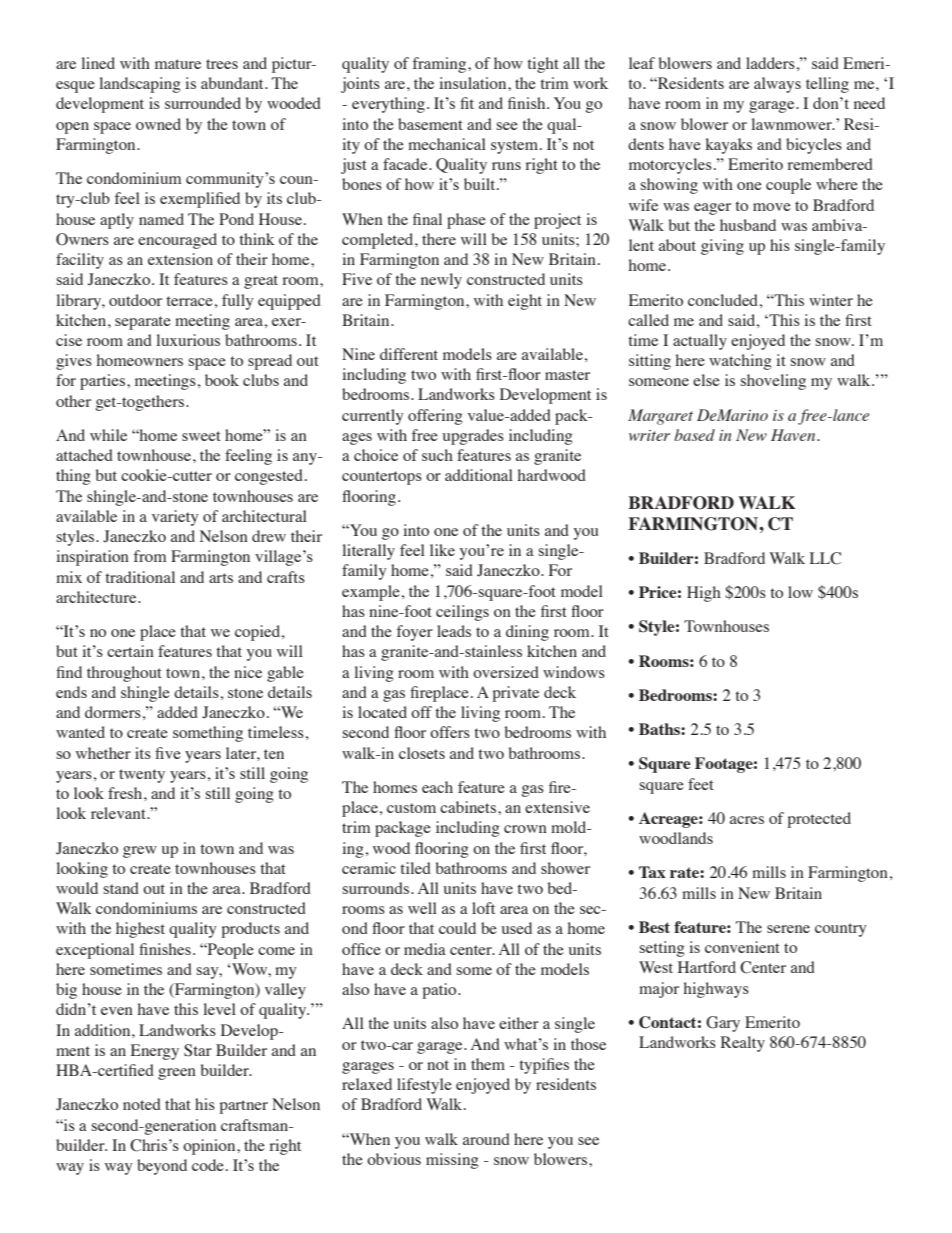  What do you see at coordinates (188, 340) in the screenshot?
I see `luxurious` at bounding box center [188, 340].
